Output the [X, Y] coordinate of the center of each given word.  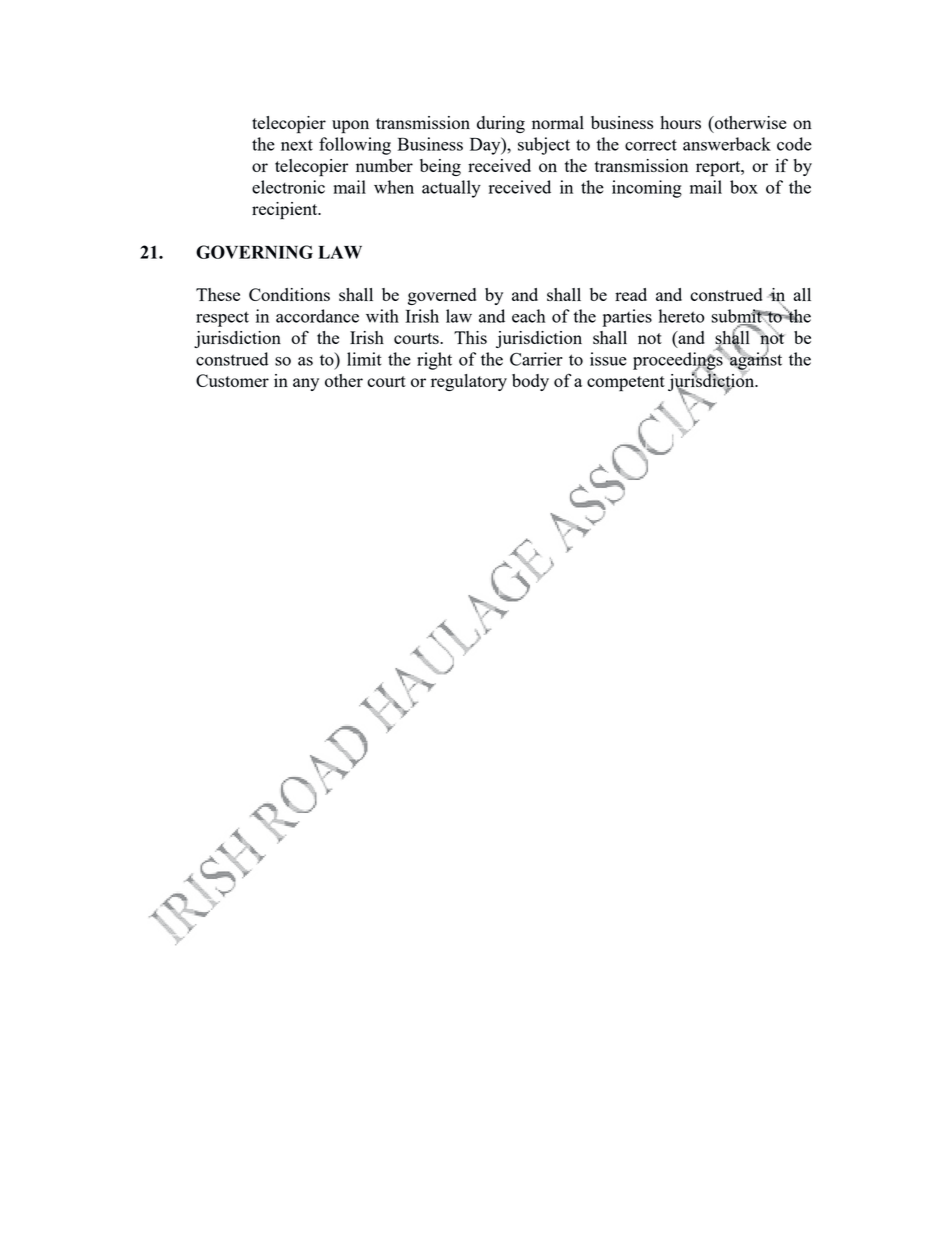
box [744, 187]
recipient [286, 211]
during [501, 124]
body [530, 382]
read [631, 294]
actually [451, 189]
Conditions [289, 294]
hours [680, 122]
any [306, 384]
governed [442, 296]
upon [350, 127]
